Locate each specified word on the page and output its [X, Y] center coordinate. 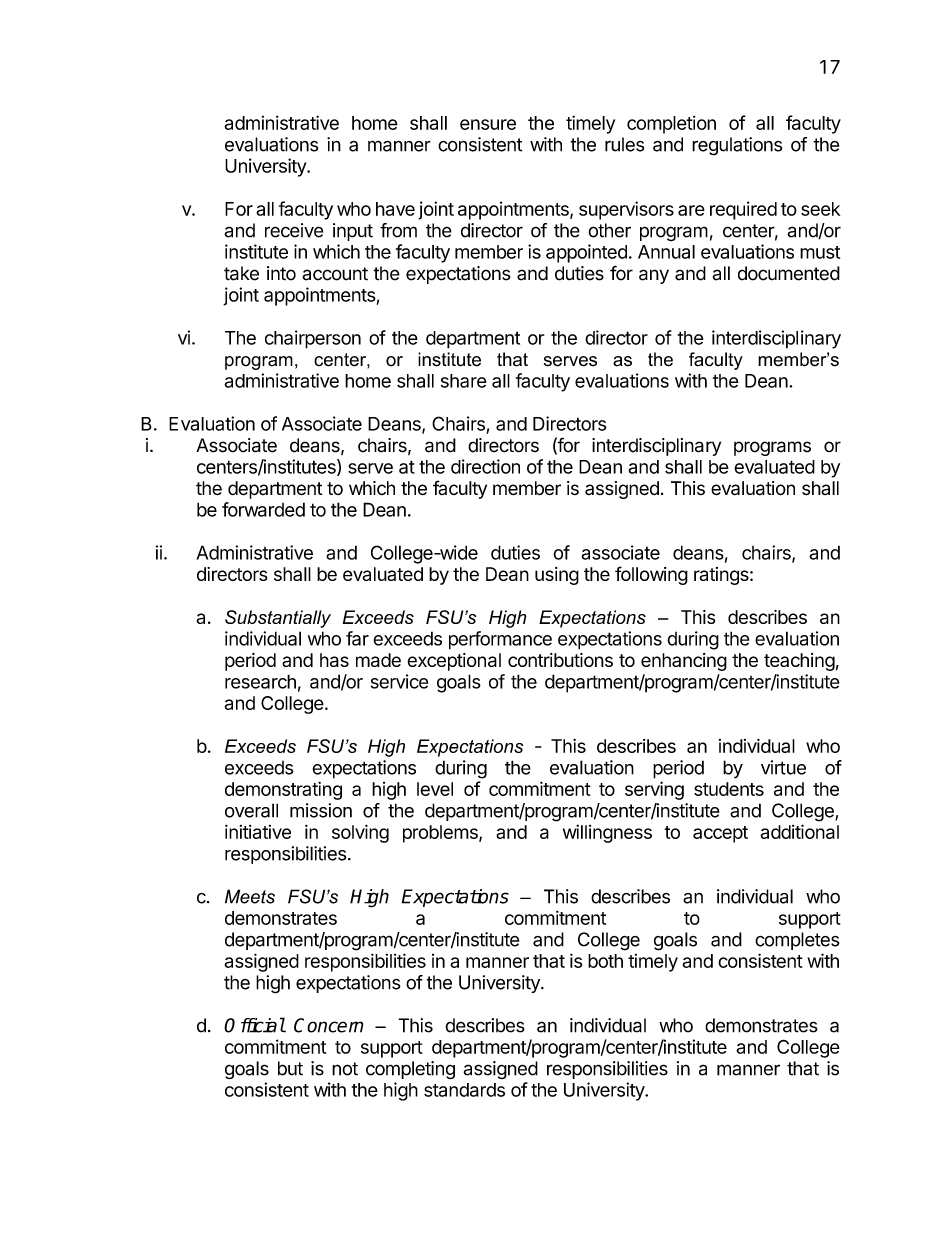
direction [485, 466]
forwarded [263, 509]
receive [294, 230]
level [435, 789]
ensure [488, 124]
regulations [737, 146]
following [651, 575]
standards [464, 1090]
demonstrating [283, 790]
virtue [783, 767]
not [345, 1069]
